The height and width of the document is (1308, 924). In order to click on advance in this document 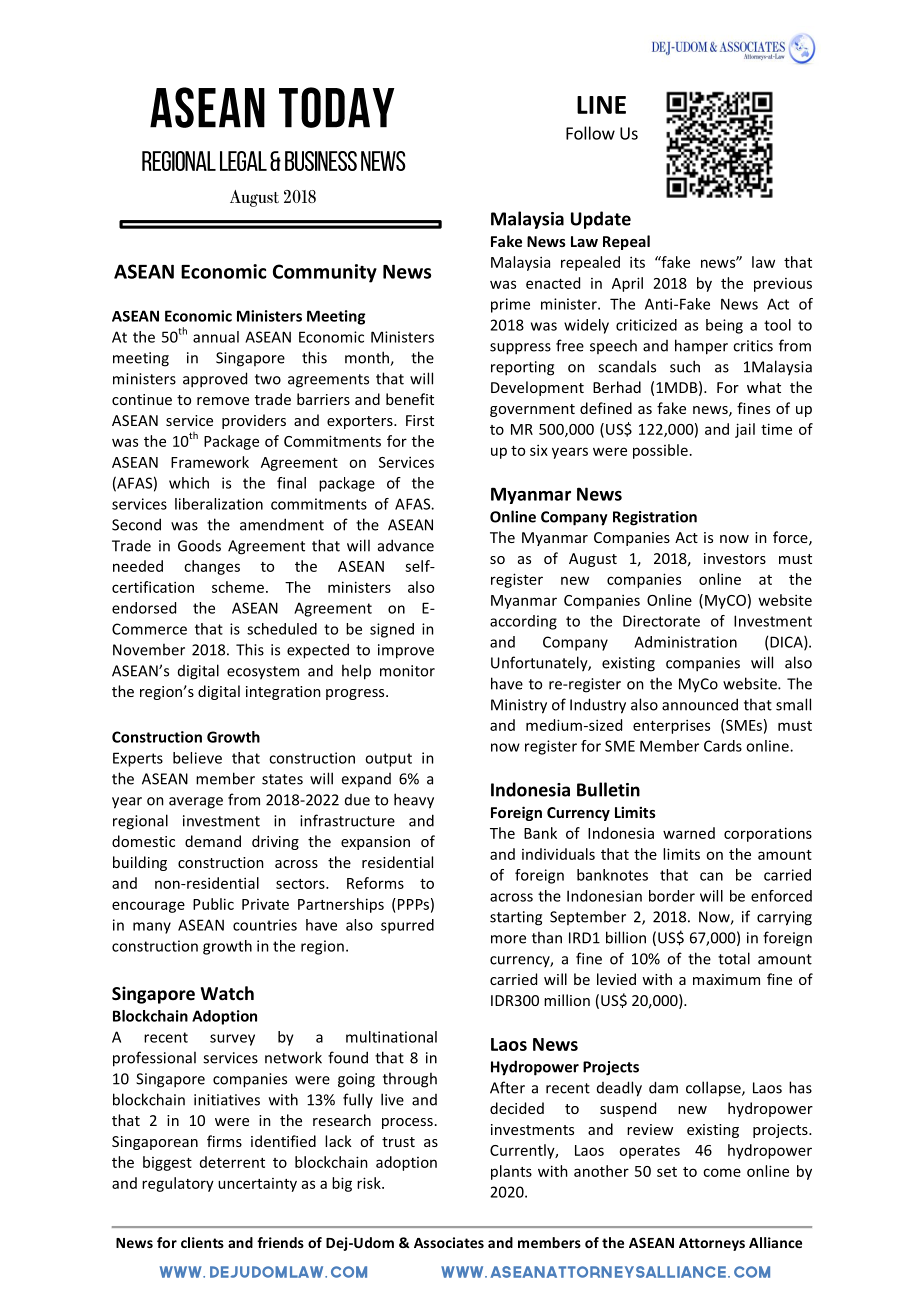, I will do `click(406, 545)`.
